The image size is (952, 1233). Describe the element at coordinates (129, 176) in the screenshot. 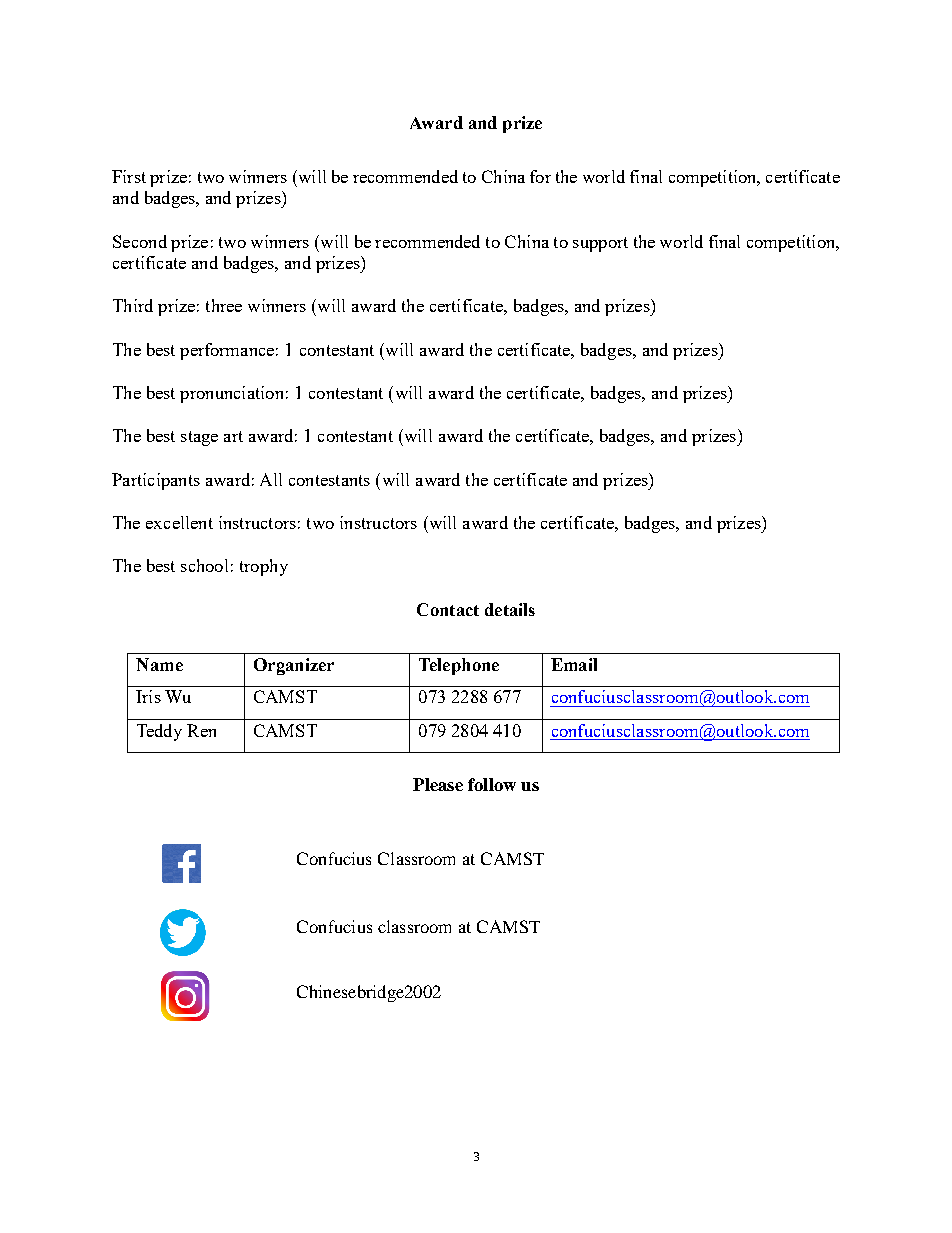

I see `First` at that location.
